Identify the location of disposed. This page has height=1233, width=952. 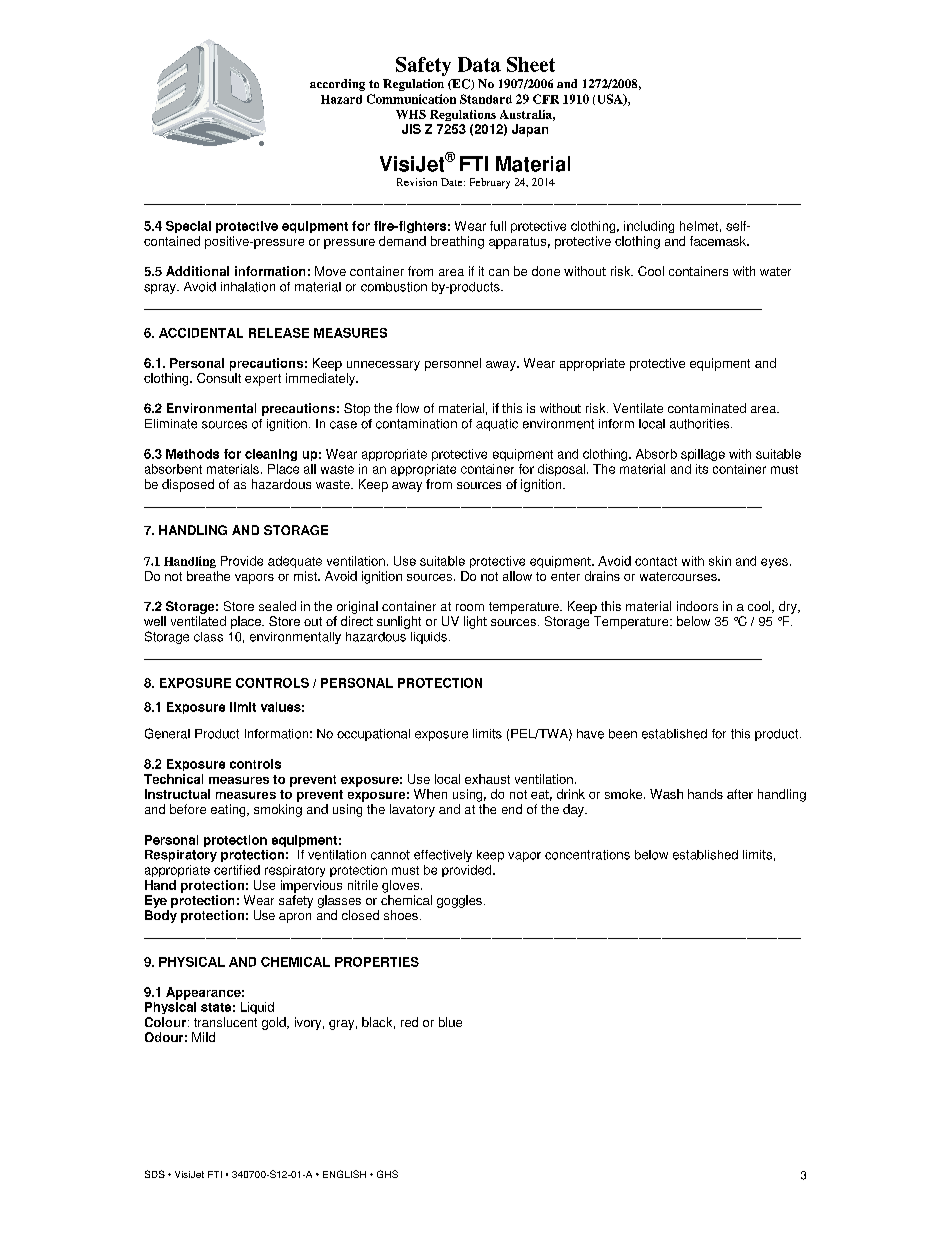
(188, 485).
